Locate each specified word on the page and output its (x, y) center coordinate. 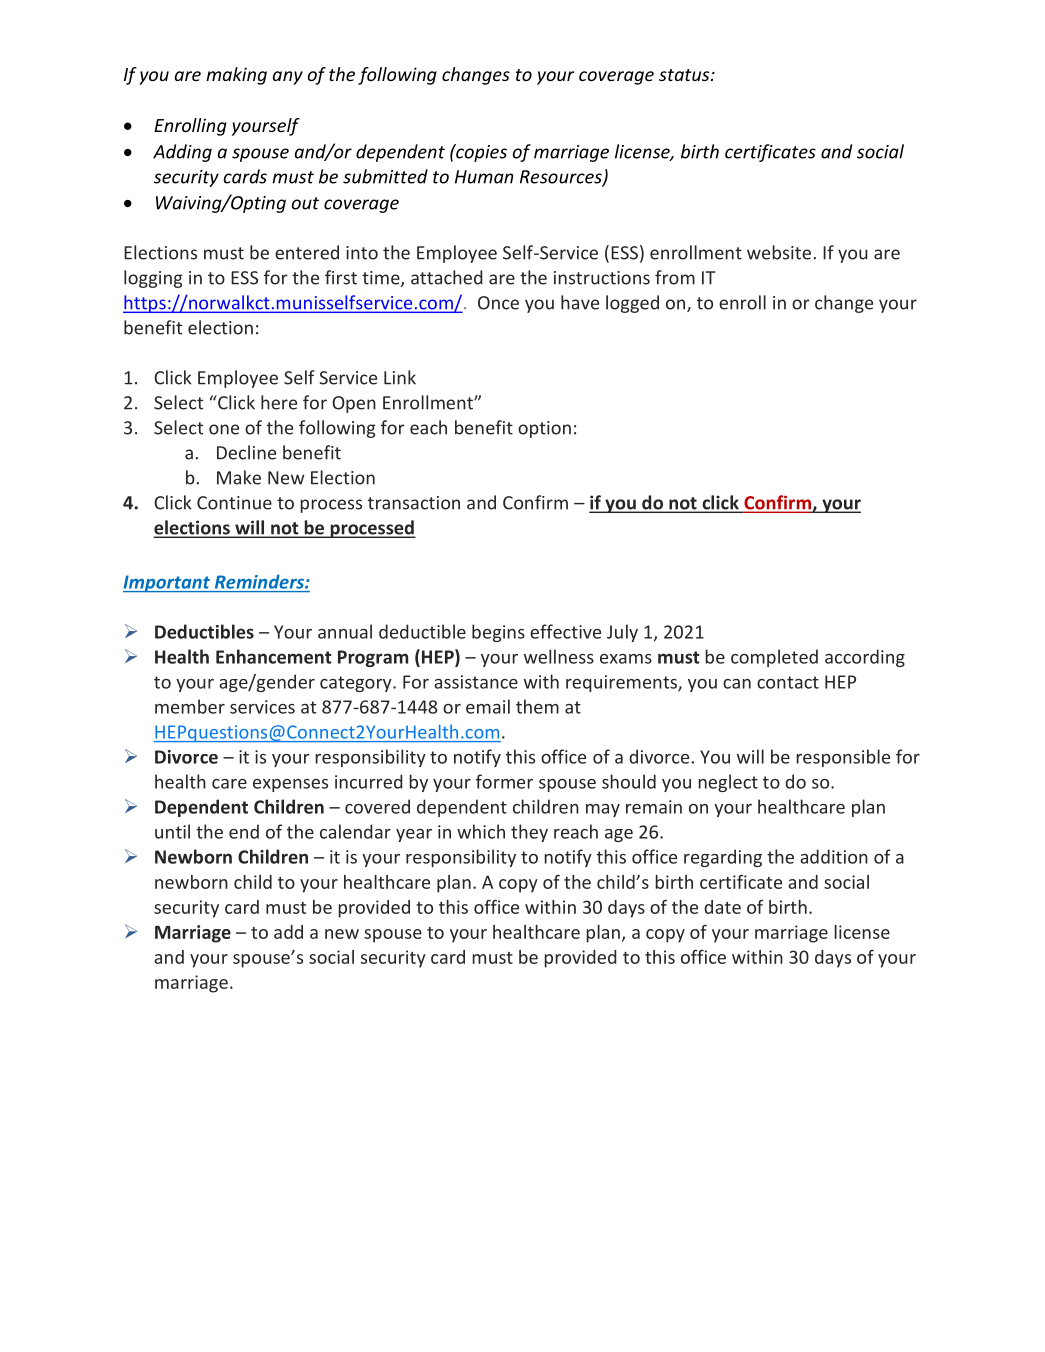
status (685, 75)
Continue (234, 503)
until (172, 831)
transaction (414, 503)
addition (834, 856)
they (529, 833)
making (236, 76)
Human (484, 177)
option (544, 429)
